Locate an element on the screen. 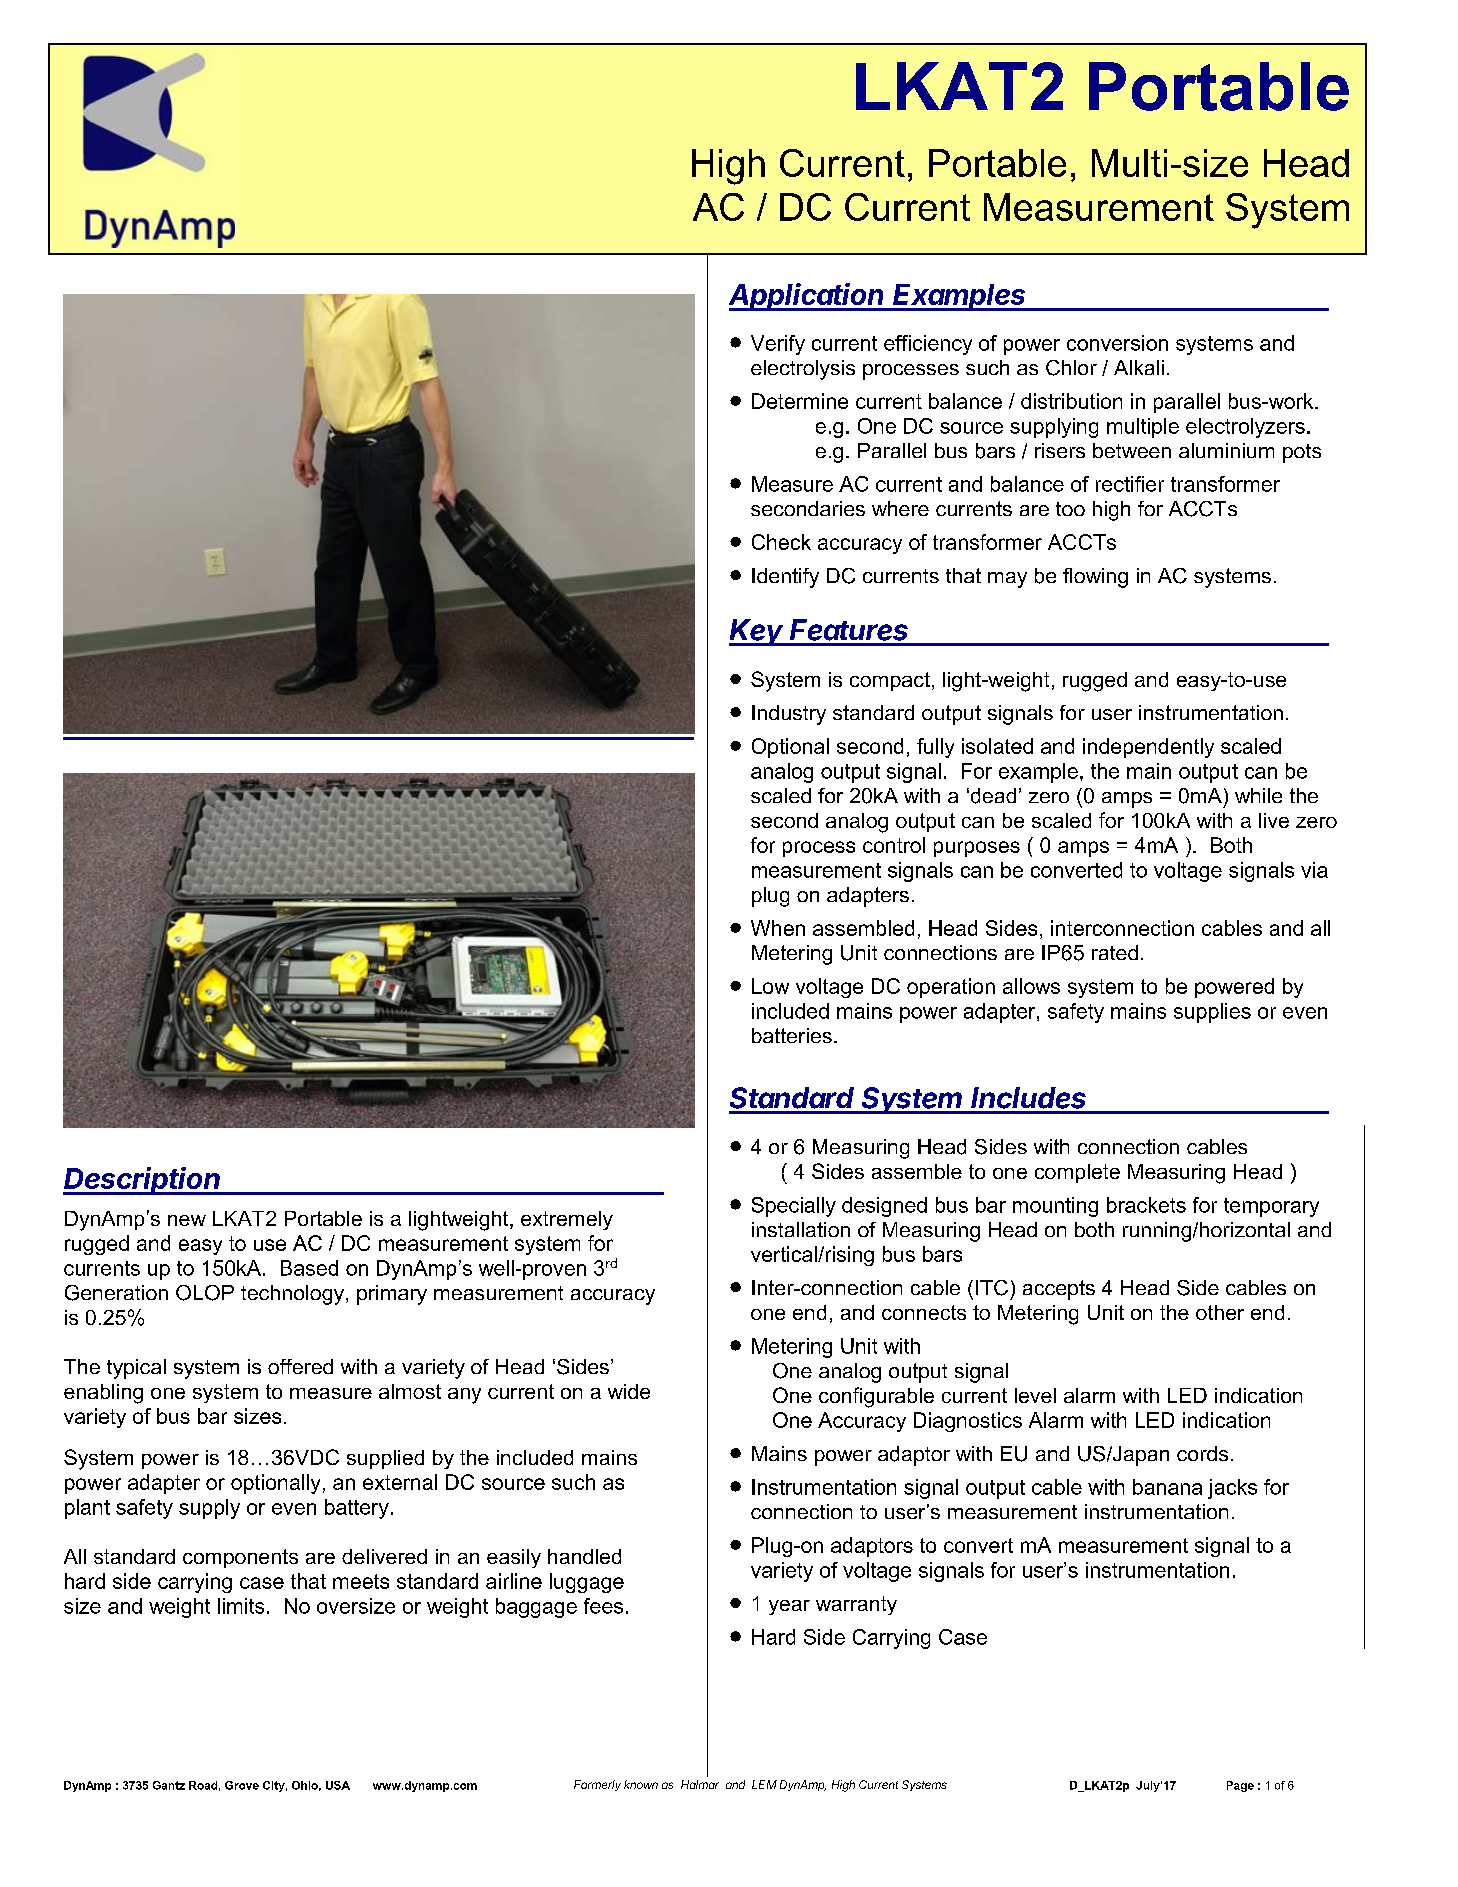  batteries is located at coordinates (792, 1035).
